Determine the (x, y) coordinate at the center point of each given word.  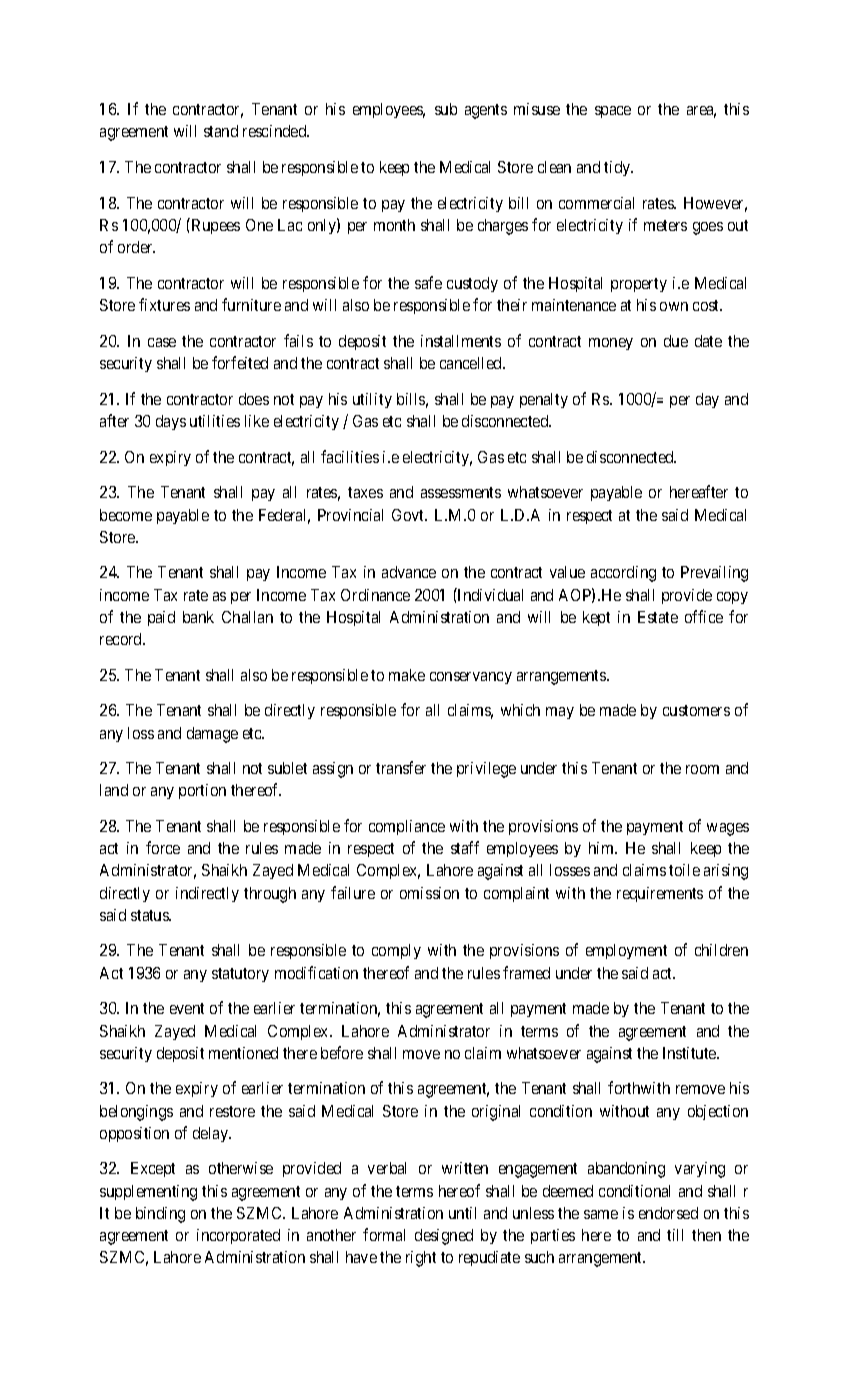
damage (212, 735)
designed (444, 1237)
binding (160, 1215)
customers (696, 710)
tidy (618, 168)
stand (221, 131)
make (407, 675)
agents (486, 111)
